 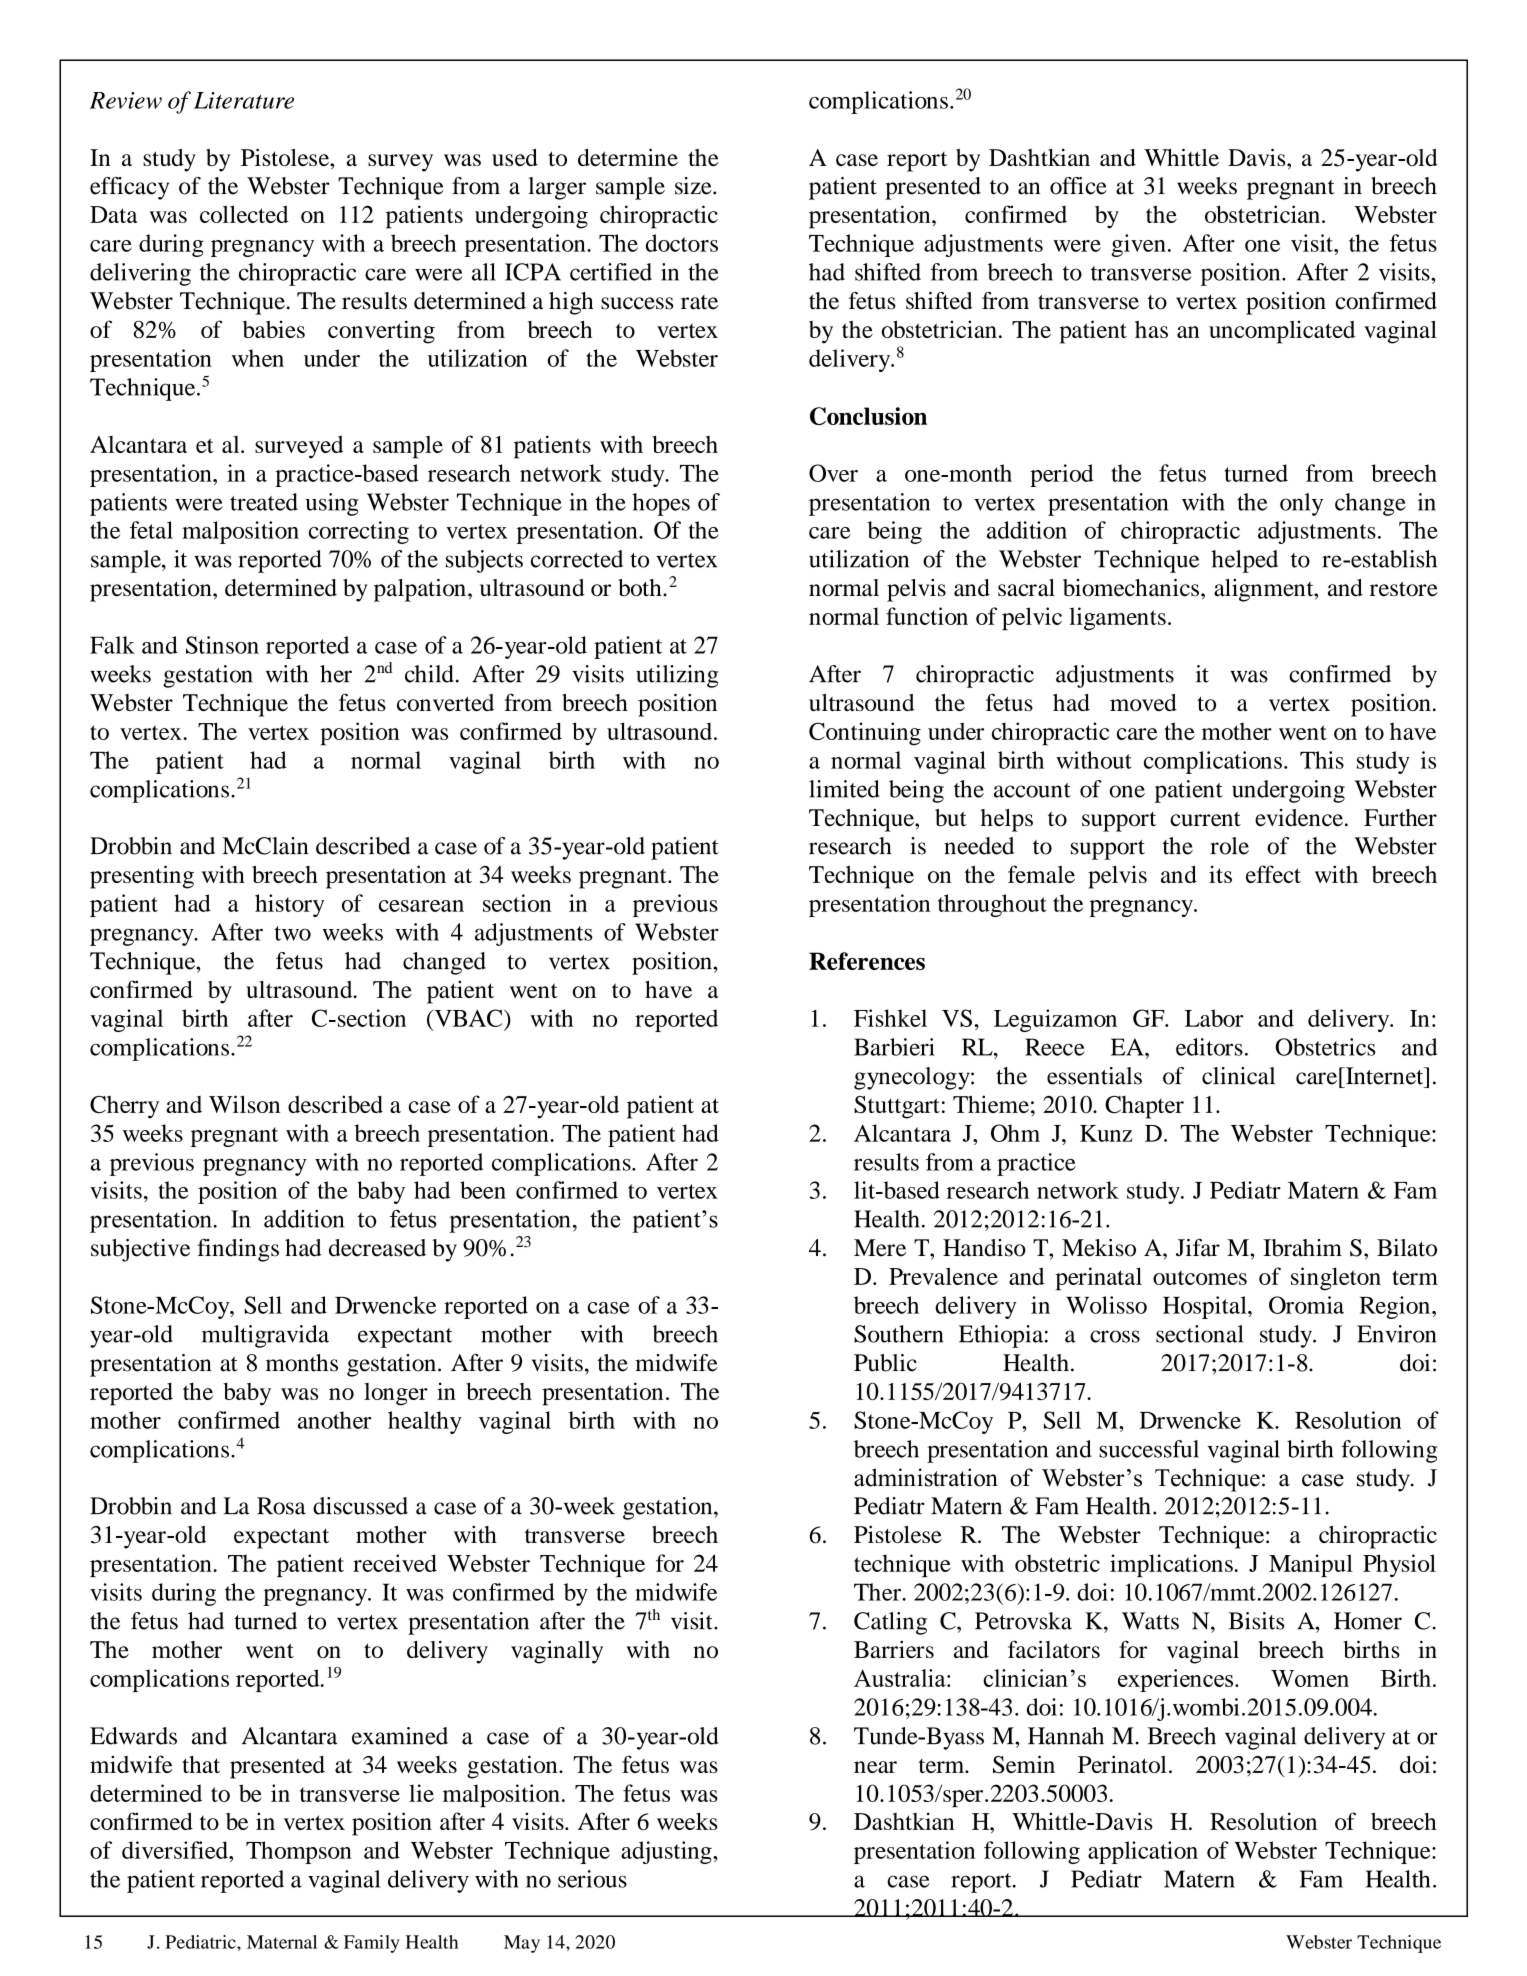 I want to click on Thompson, so click(x=299, y=1852).
